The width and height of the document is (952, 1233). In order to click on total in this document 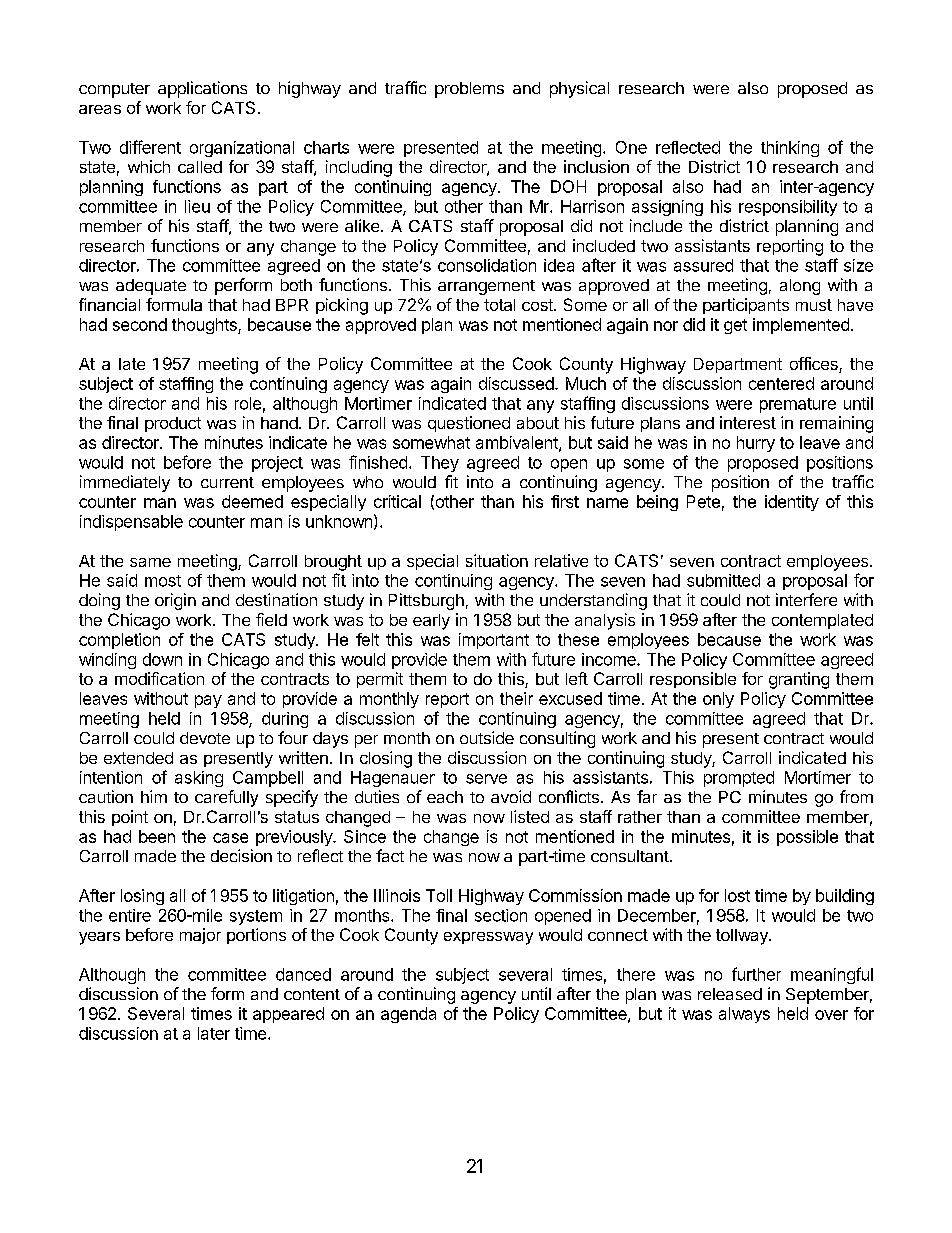, I will do `click(499, 305)`.
